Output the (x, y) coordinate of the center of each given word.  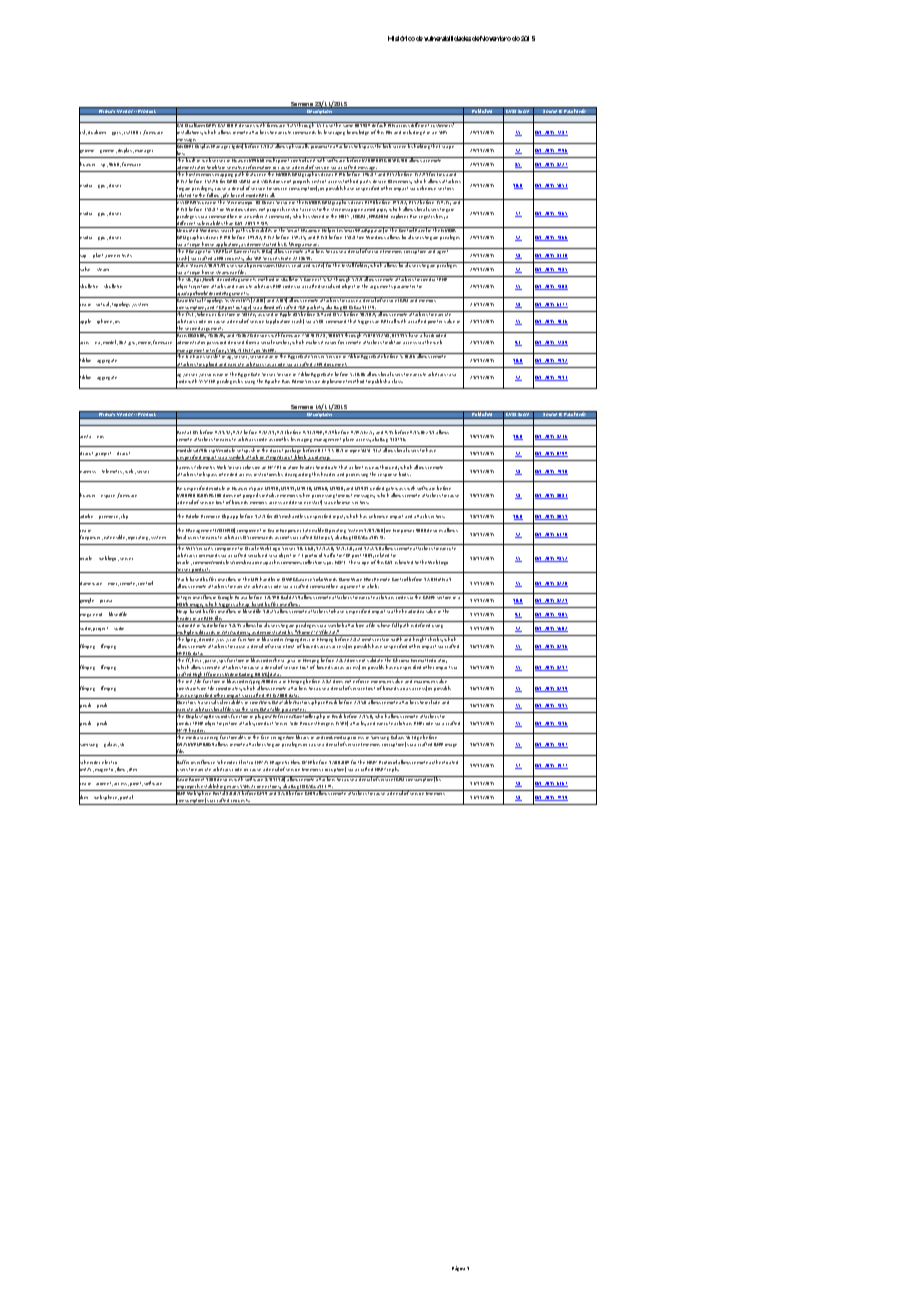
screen (399, 147)
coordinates (229, 689)
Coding (246, 675)
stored (317, 216)
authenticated (443, 762)
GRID (232, 181)
